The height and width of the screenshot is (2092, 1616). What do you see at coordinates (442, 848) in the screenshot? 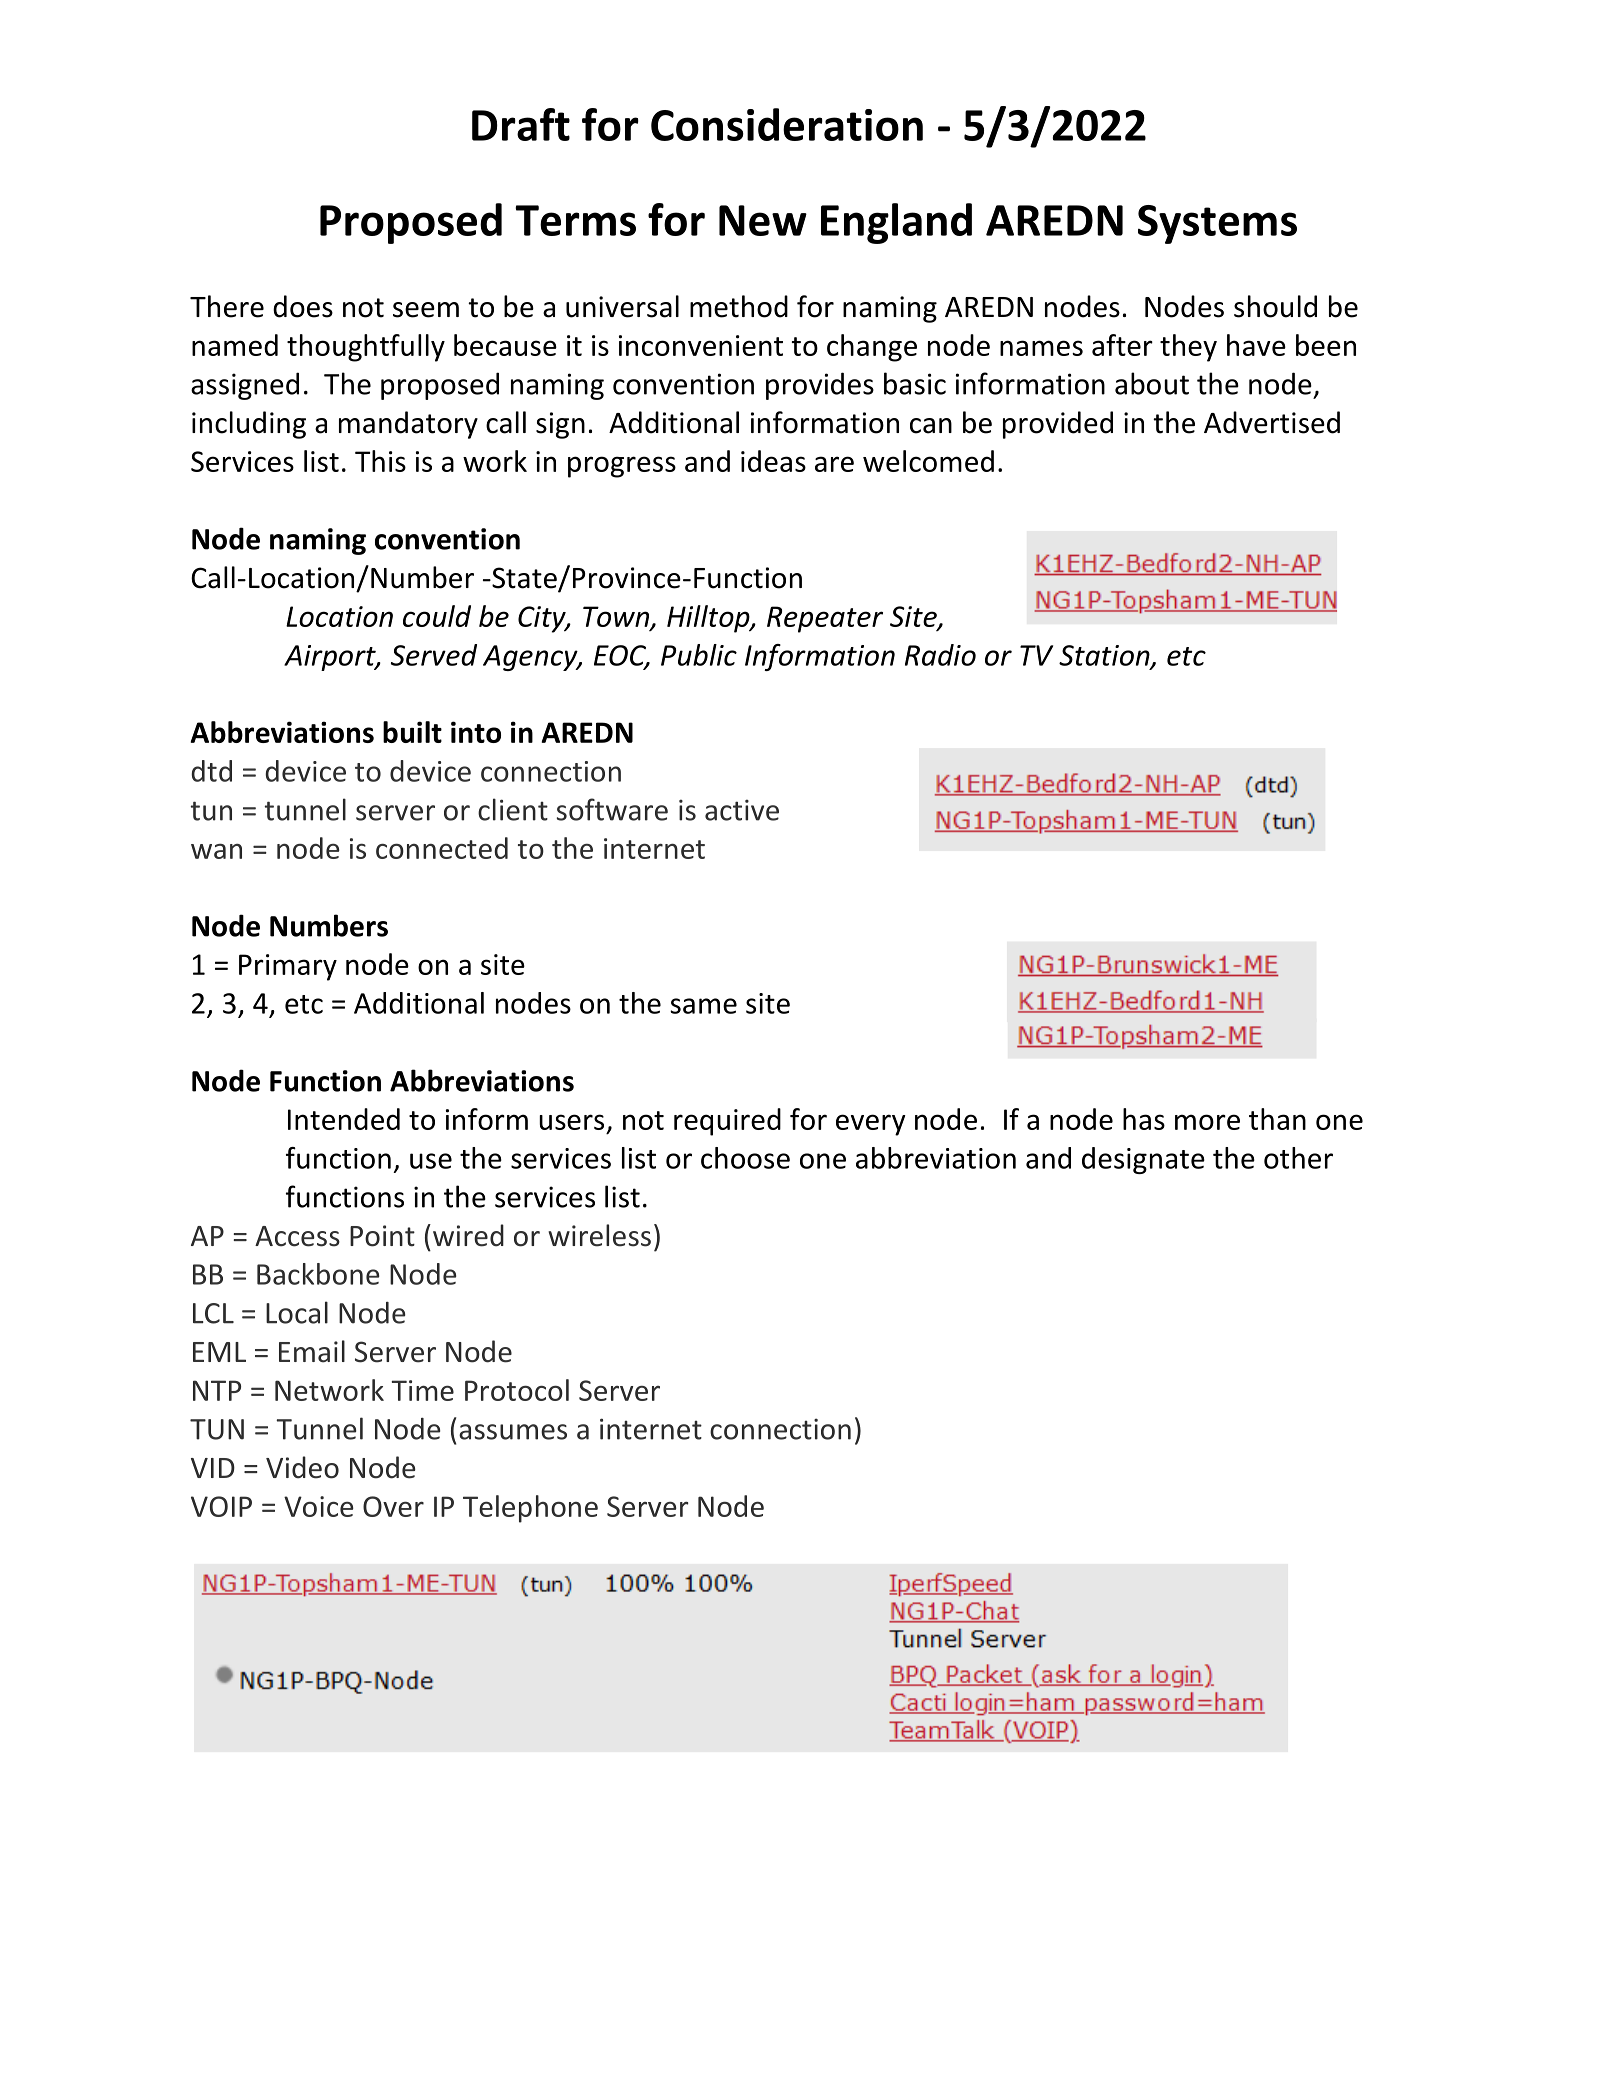
I see `connected` at bounding box center [442, 848].
